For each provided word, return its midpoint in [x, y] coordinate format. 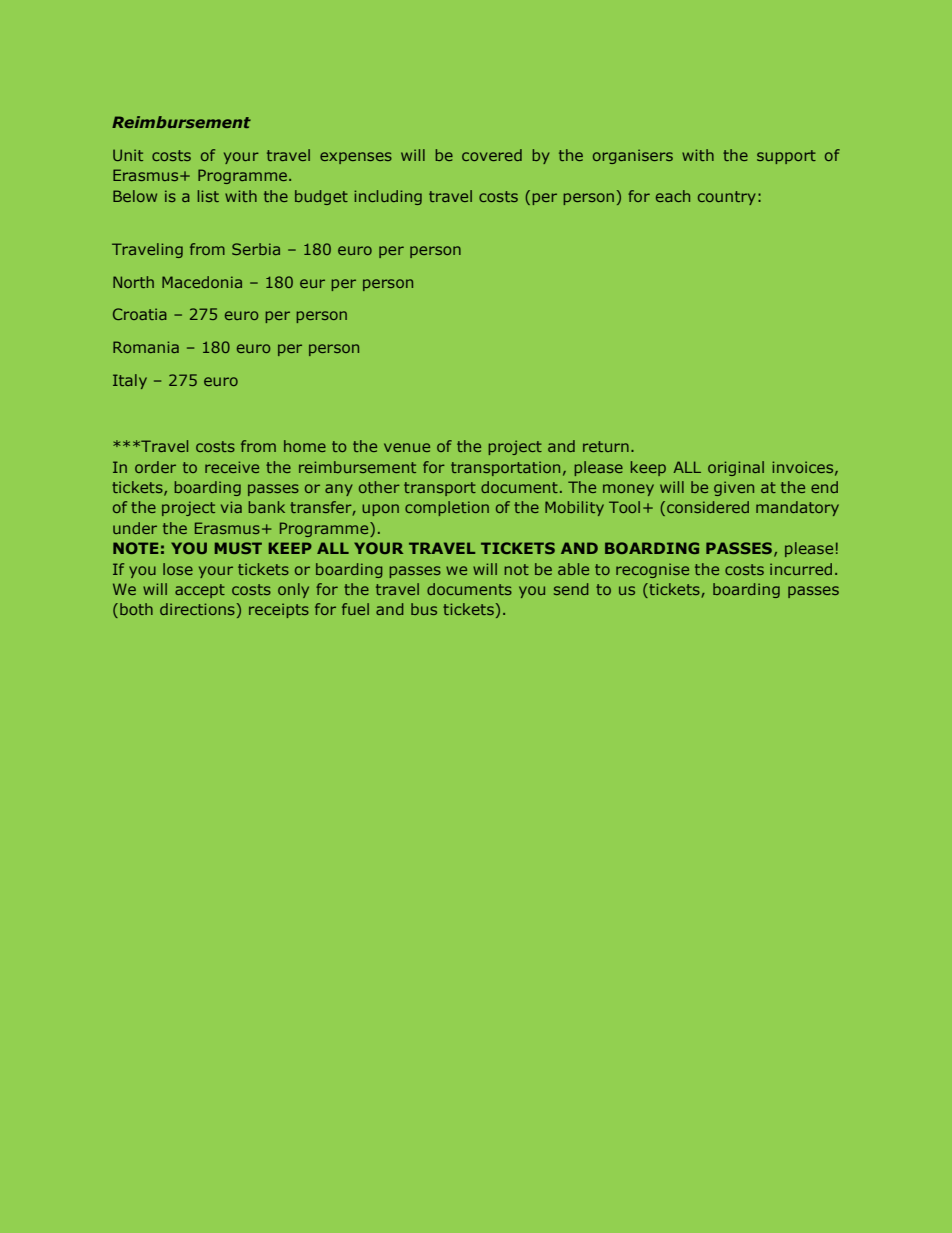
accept [200, 591]
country [727, 198]
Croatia [140, 314]
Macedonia [202, 282]
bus [424, 609]
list [208, 196]
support [786, 157]
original [736, 468]
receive [232, 467]
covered [492, 155]
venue [407, 447]
